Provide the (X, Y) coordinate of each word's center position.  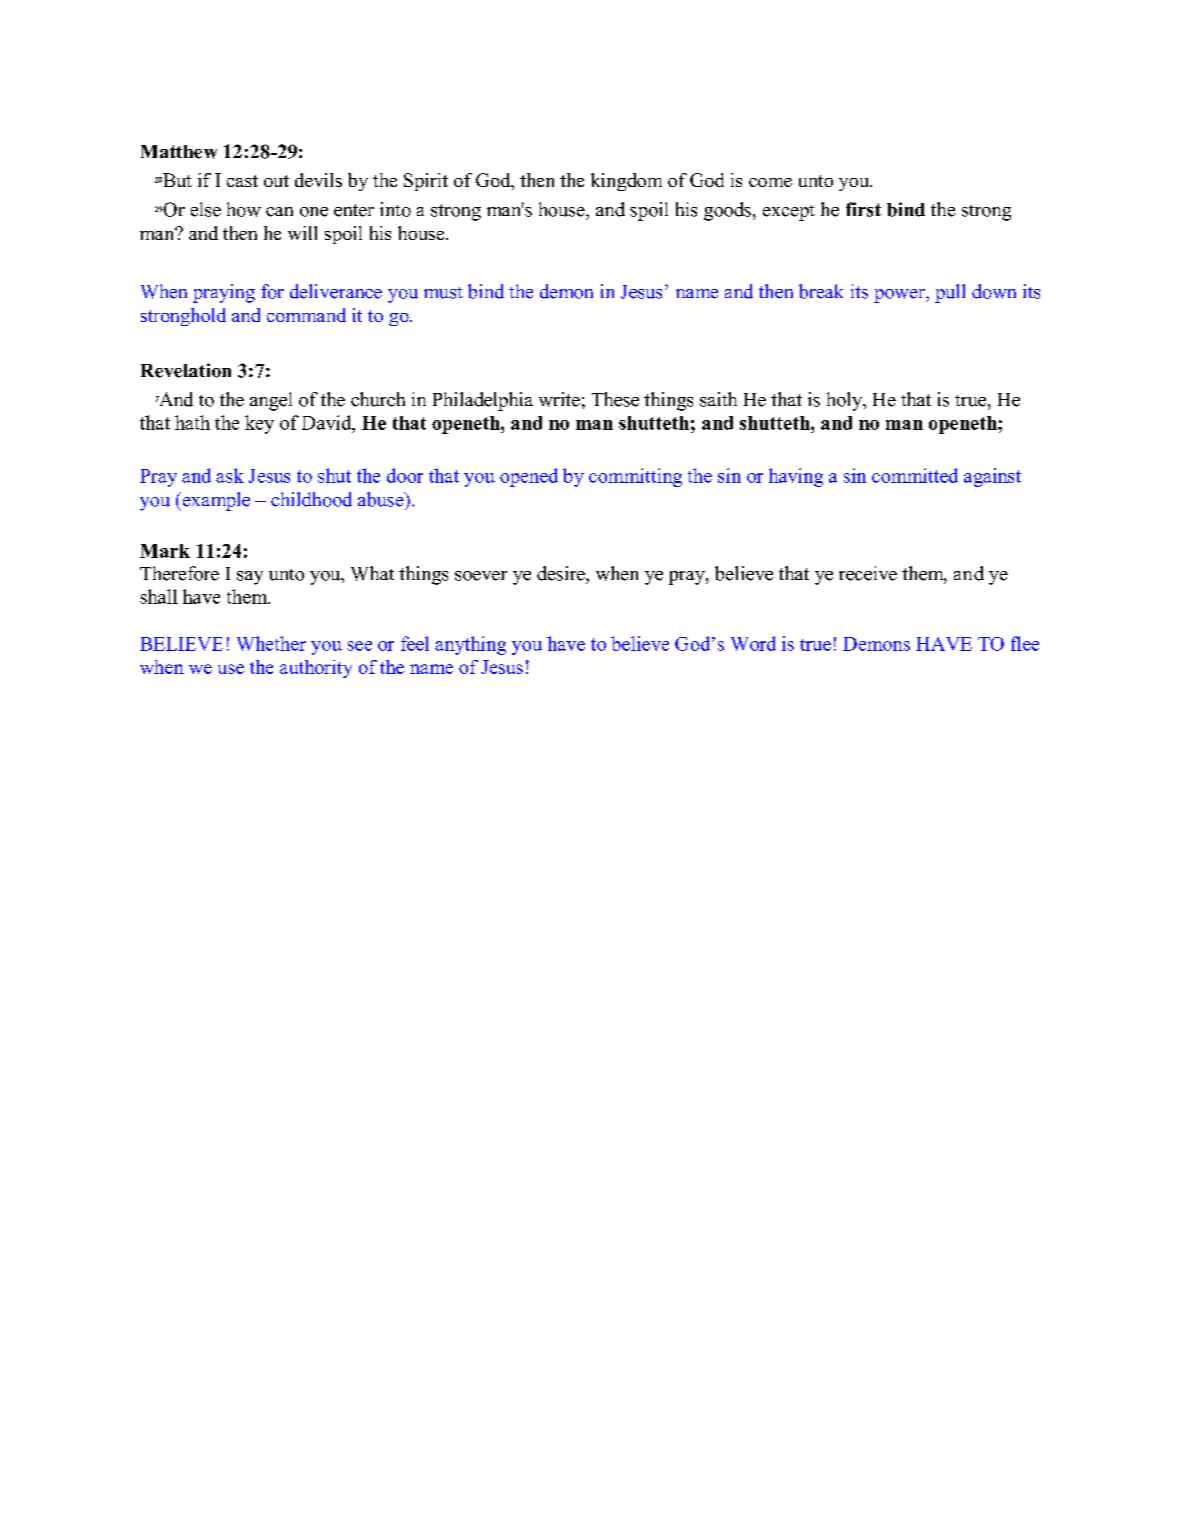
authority (316, 669)
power (900, 296)
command (306, 315)
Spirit (426, 182)
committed (915, 475)
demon (566, 291)
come (770, 182)
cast (242, 181)
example (215, 501)
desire (562, 573)
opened (529, 477)
